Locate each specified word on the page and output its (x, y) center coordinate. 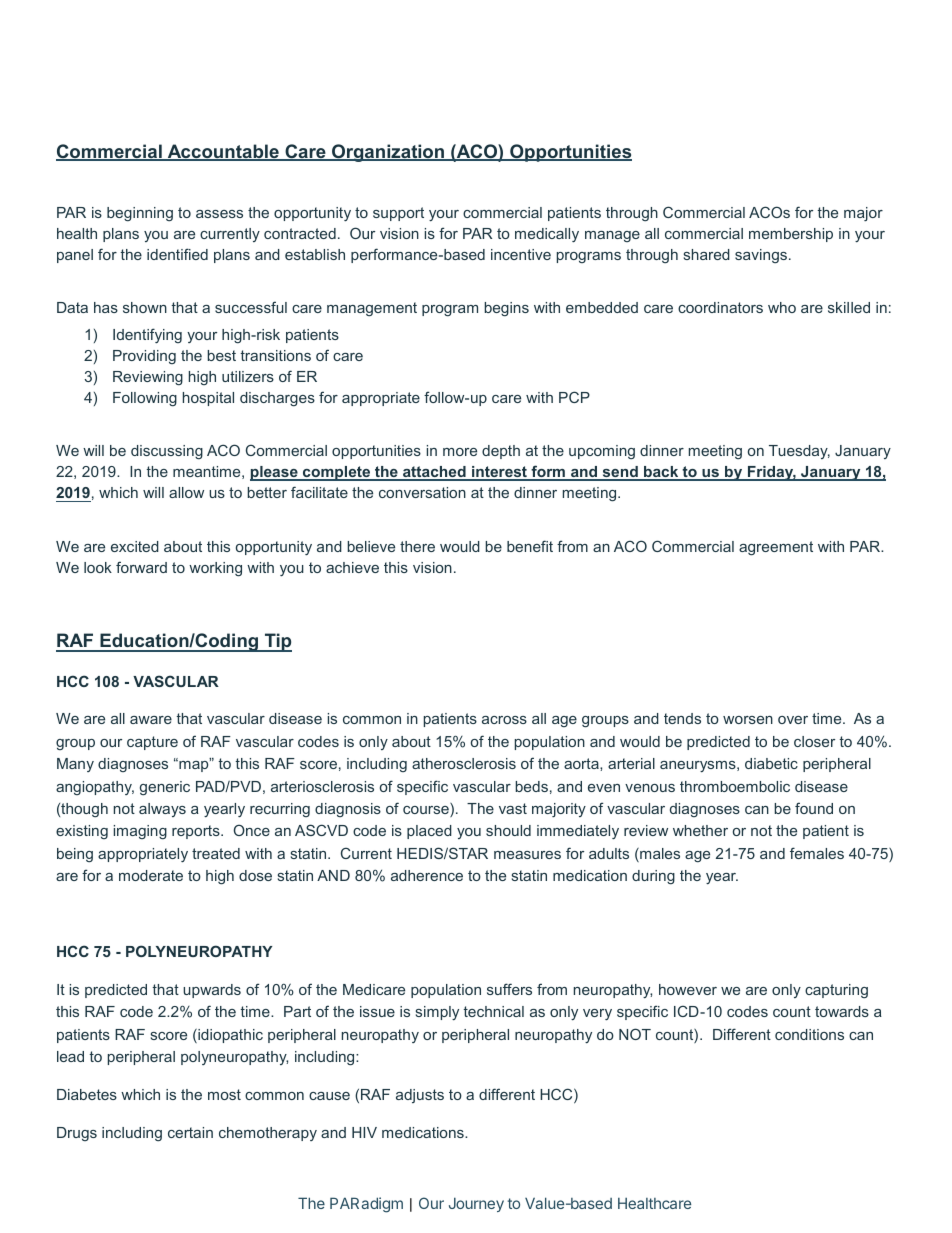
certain (190, 1132)
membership (791, 235)
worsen (748, 720)
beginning (140, 214)
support (398, 214)
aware (151, 720)
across (504, 720)
